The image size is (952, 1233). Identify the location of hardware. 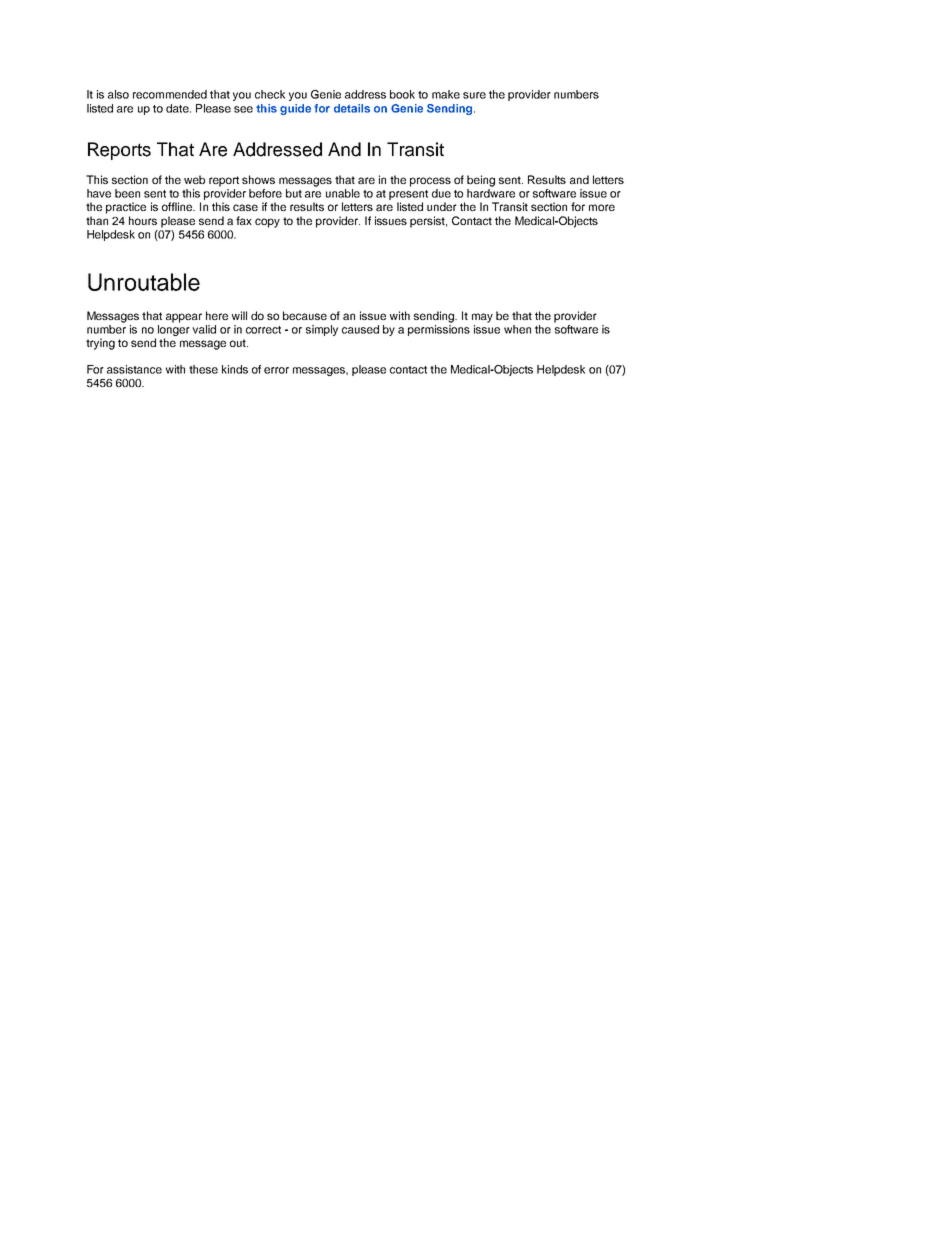
(491, 193).
